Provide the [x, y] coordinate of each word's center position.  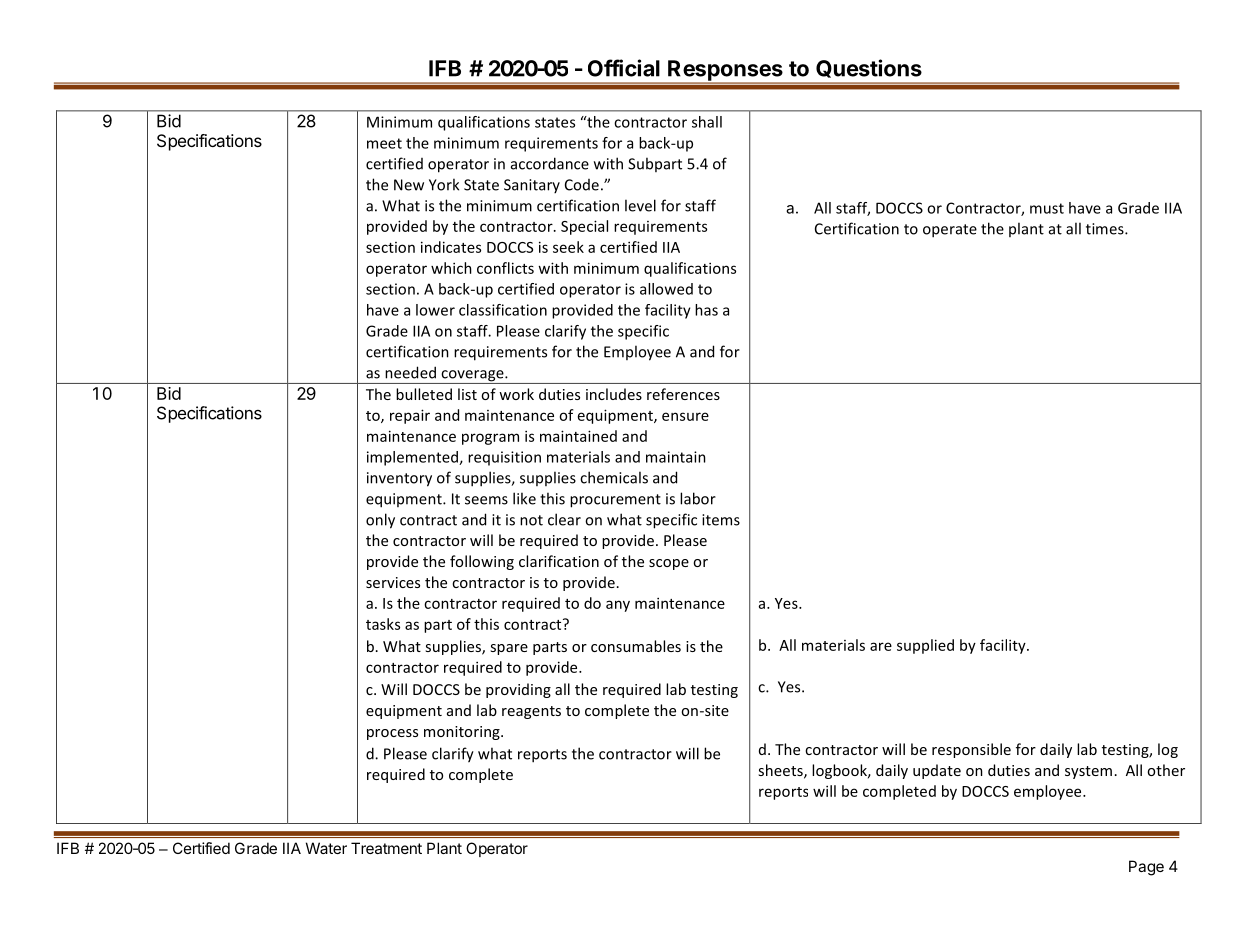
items [721, 520]
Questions [869, 68]
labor [698, 498]
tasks [383, 624]
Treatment [386, 848]
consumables [636, 646]
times [1106, 229]
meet [384, 143]
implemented [413, 458]
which [451, 268]
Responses [725, 71]
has [706, 310]
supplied [925, 646]
